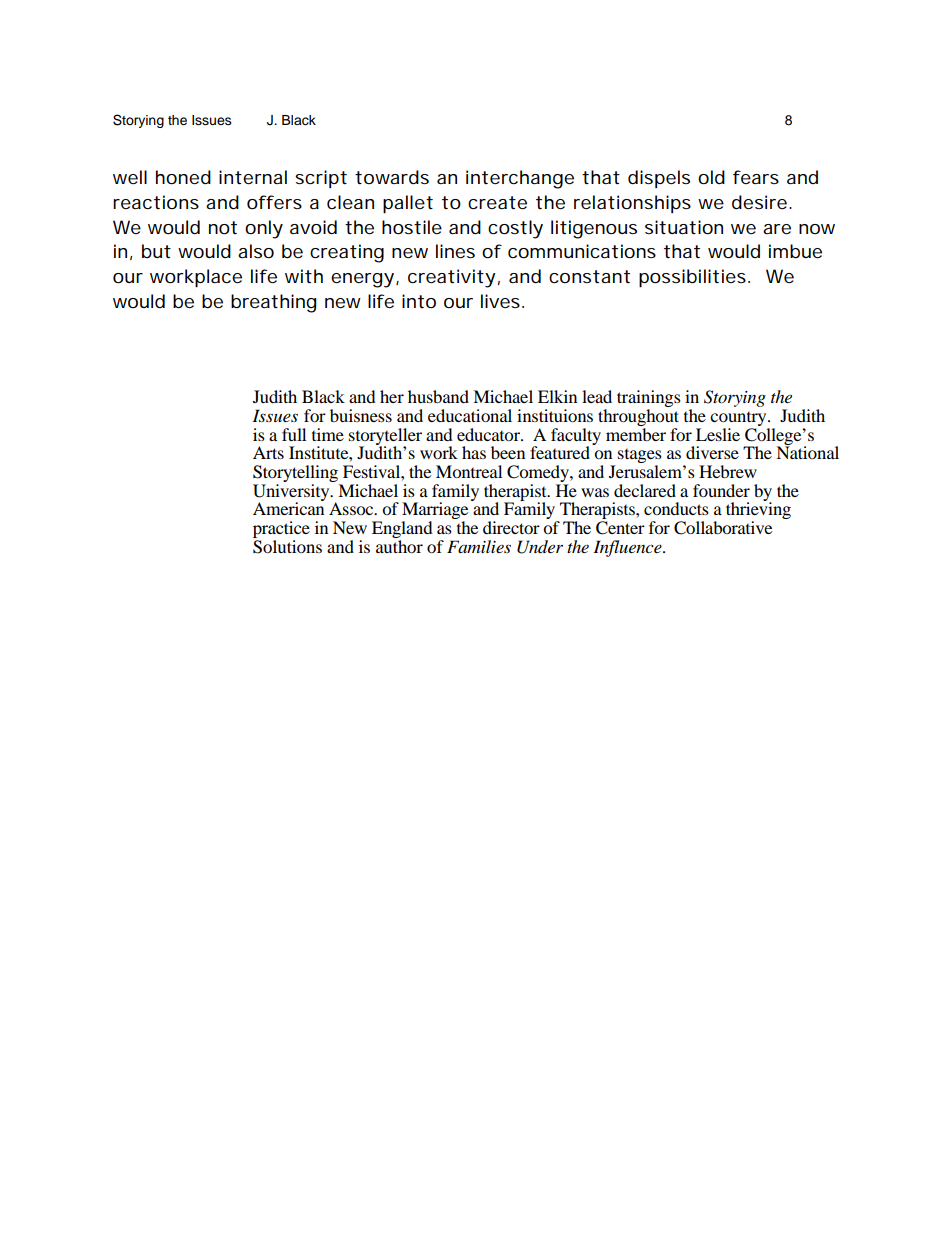  I want to click on interchange, so click(520, 179).
